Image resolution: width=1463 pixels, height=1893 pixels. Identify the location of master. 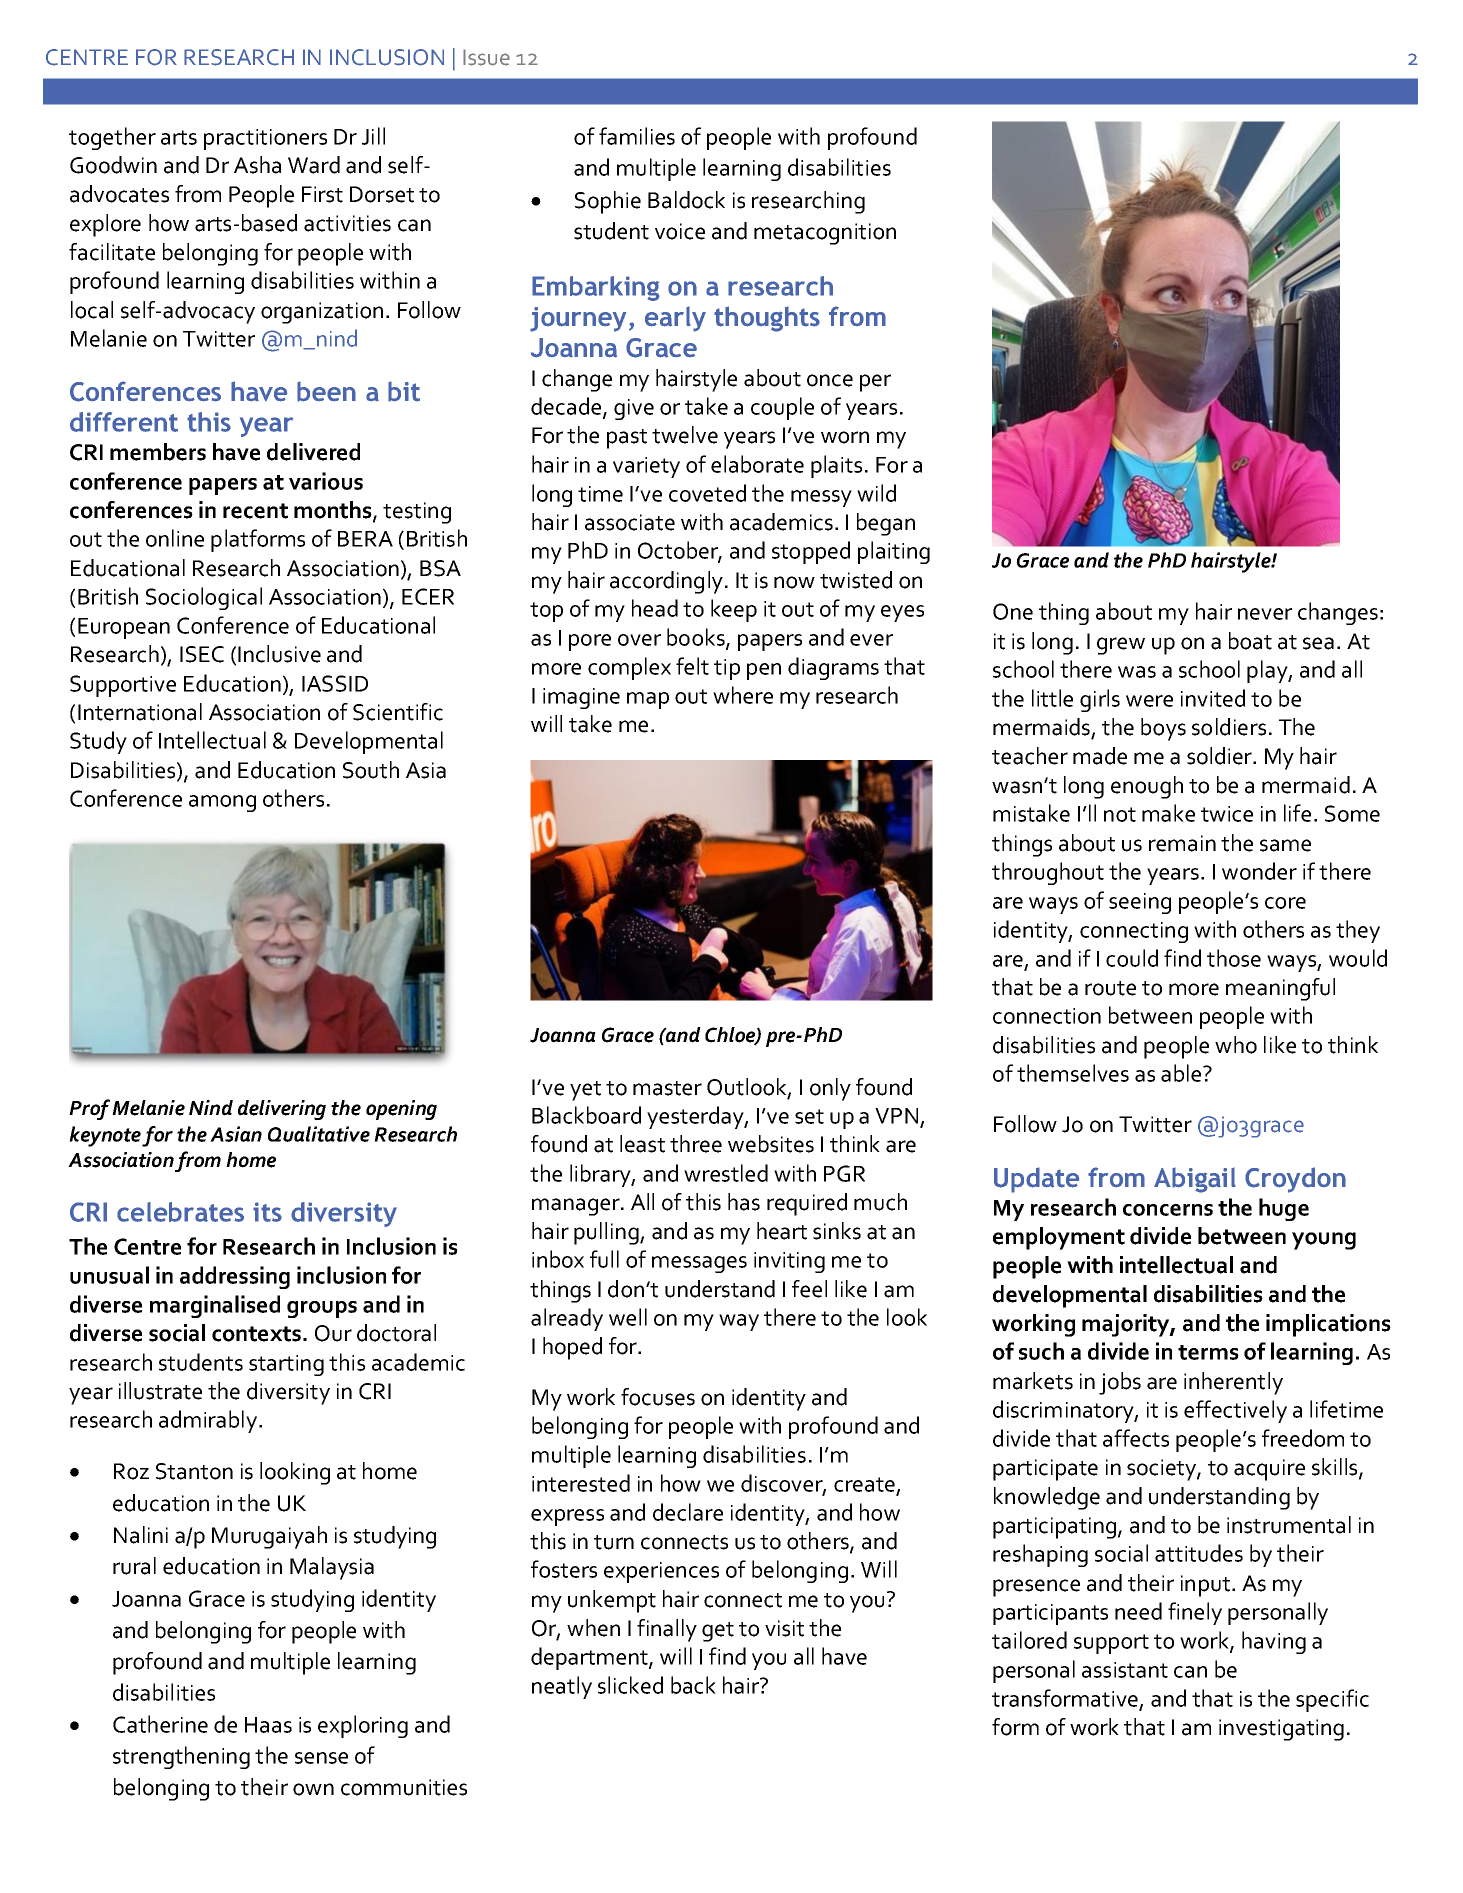
(667, 1088).
